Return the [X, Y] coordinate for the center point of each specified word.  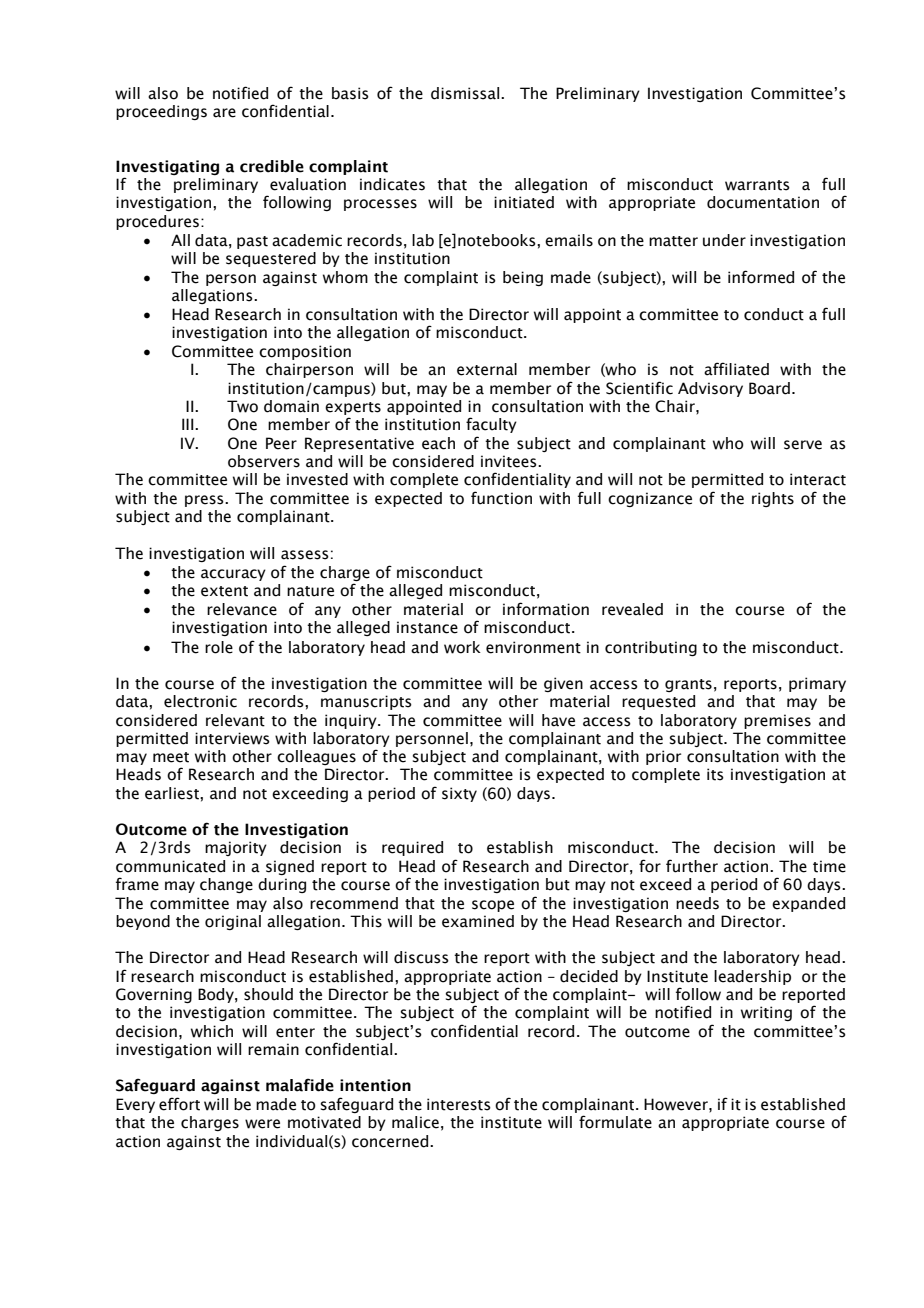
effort [179, 1104]
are [224, 113]
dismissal [466, 93]
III [189, 424]
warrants [757, 185]
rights [773, 499]
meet [171, 757]
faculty [491, 425]
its [715, 774]
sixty [459, 794]
